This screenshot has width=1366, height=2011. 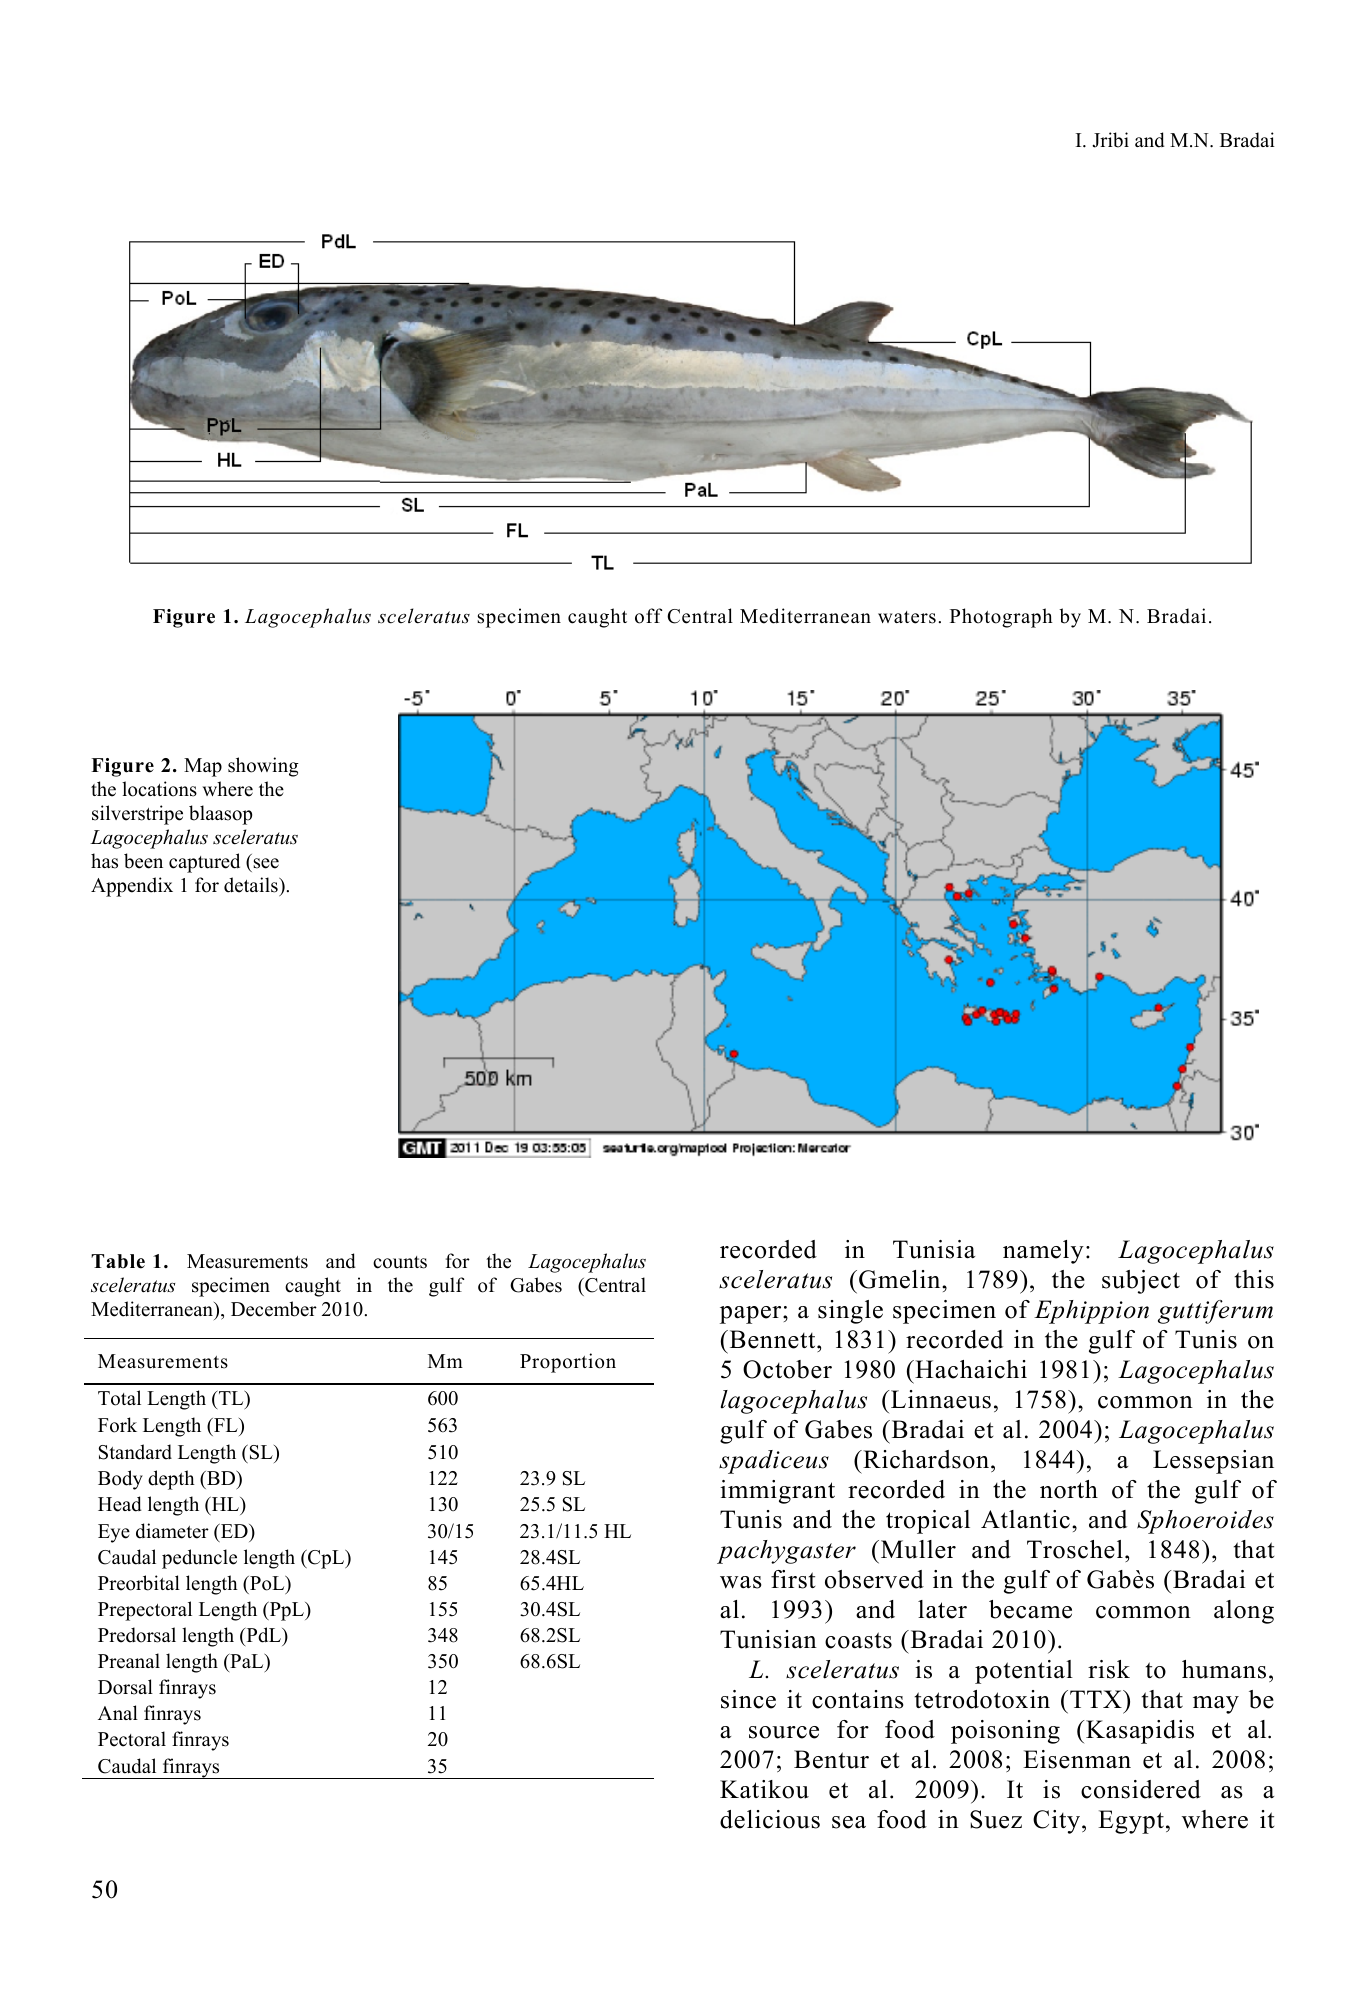 What do you see at coordinates (770, 1819) in the screenshot?
I see `delicious` at bounding box center [770, 1819].
